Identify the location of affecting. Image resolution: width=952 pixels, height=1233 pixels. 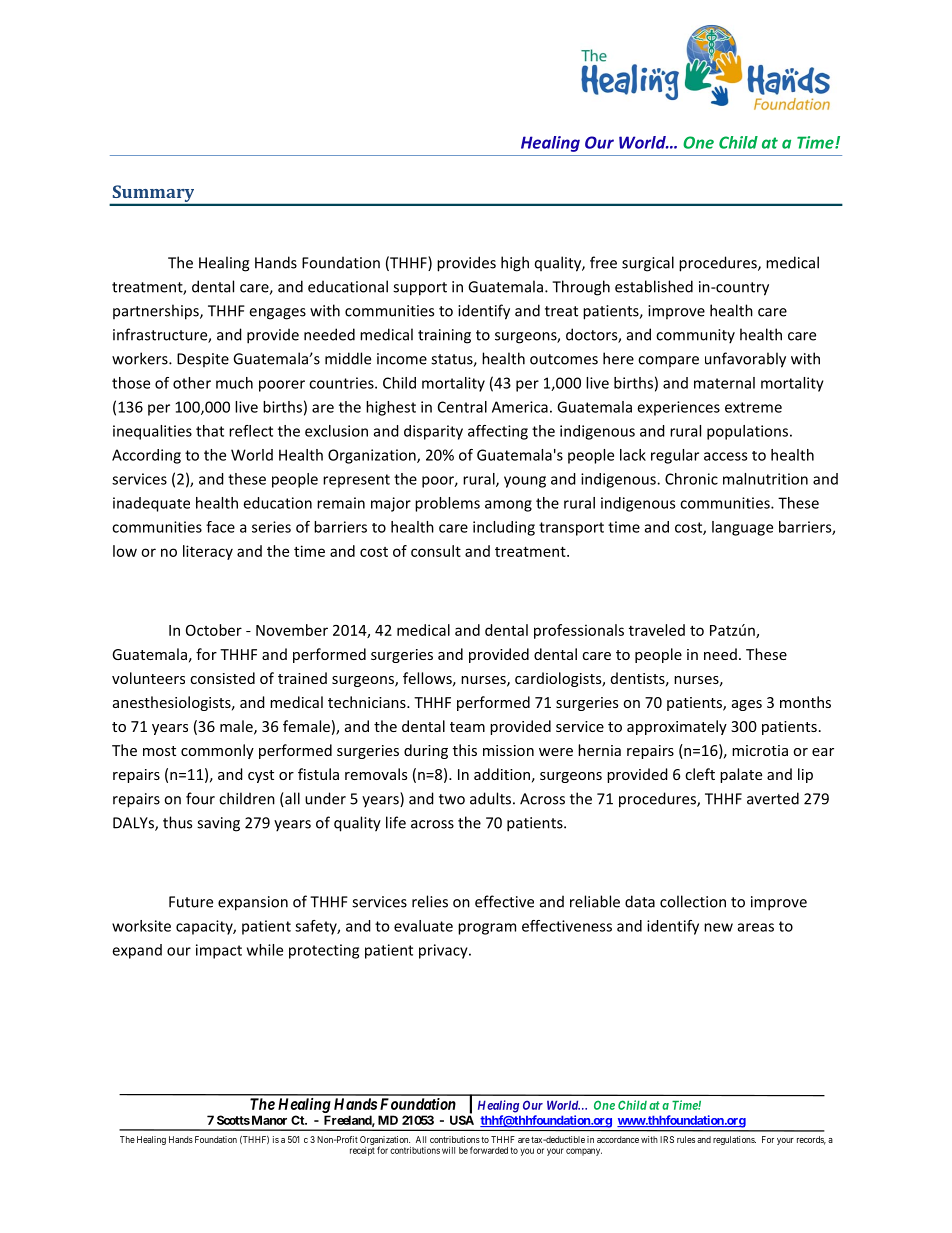
(498, 432).
